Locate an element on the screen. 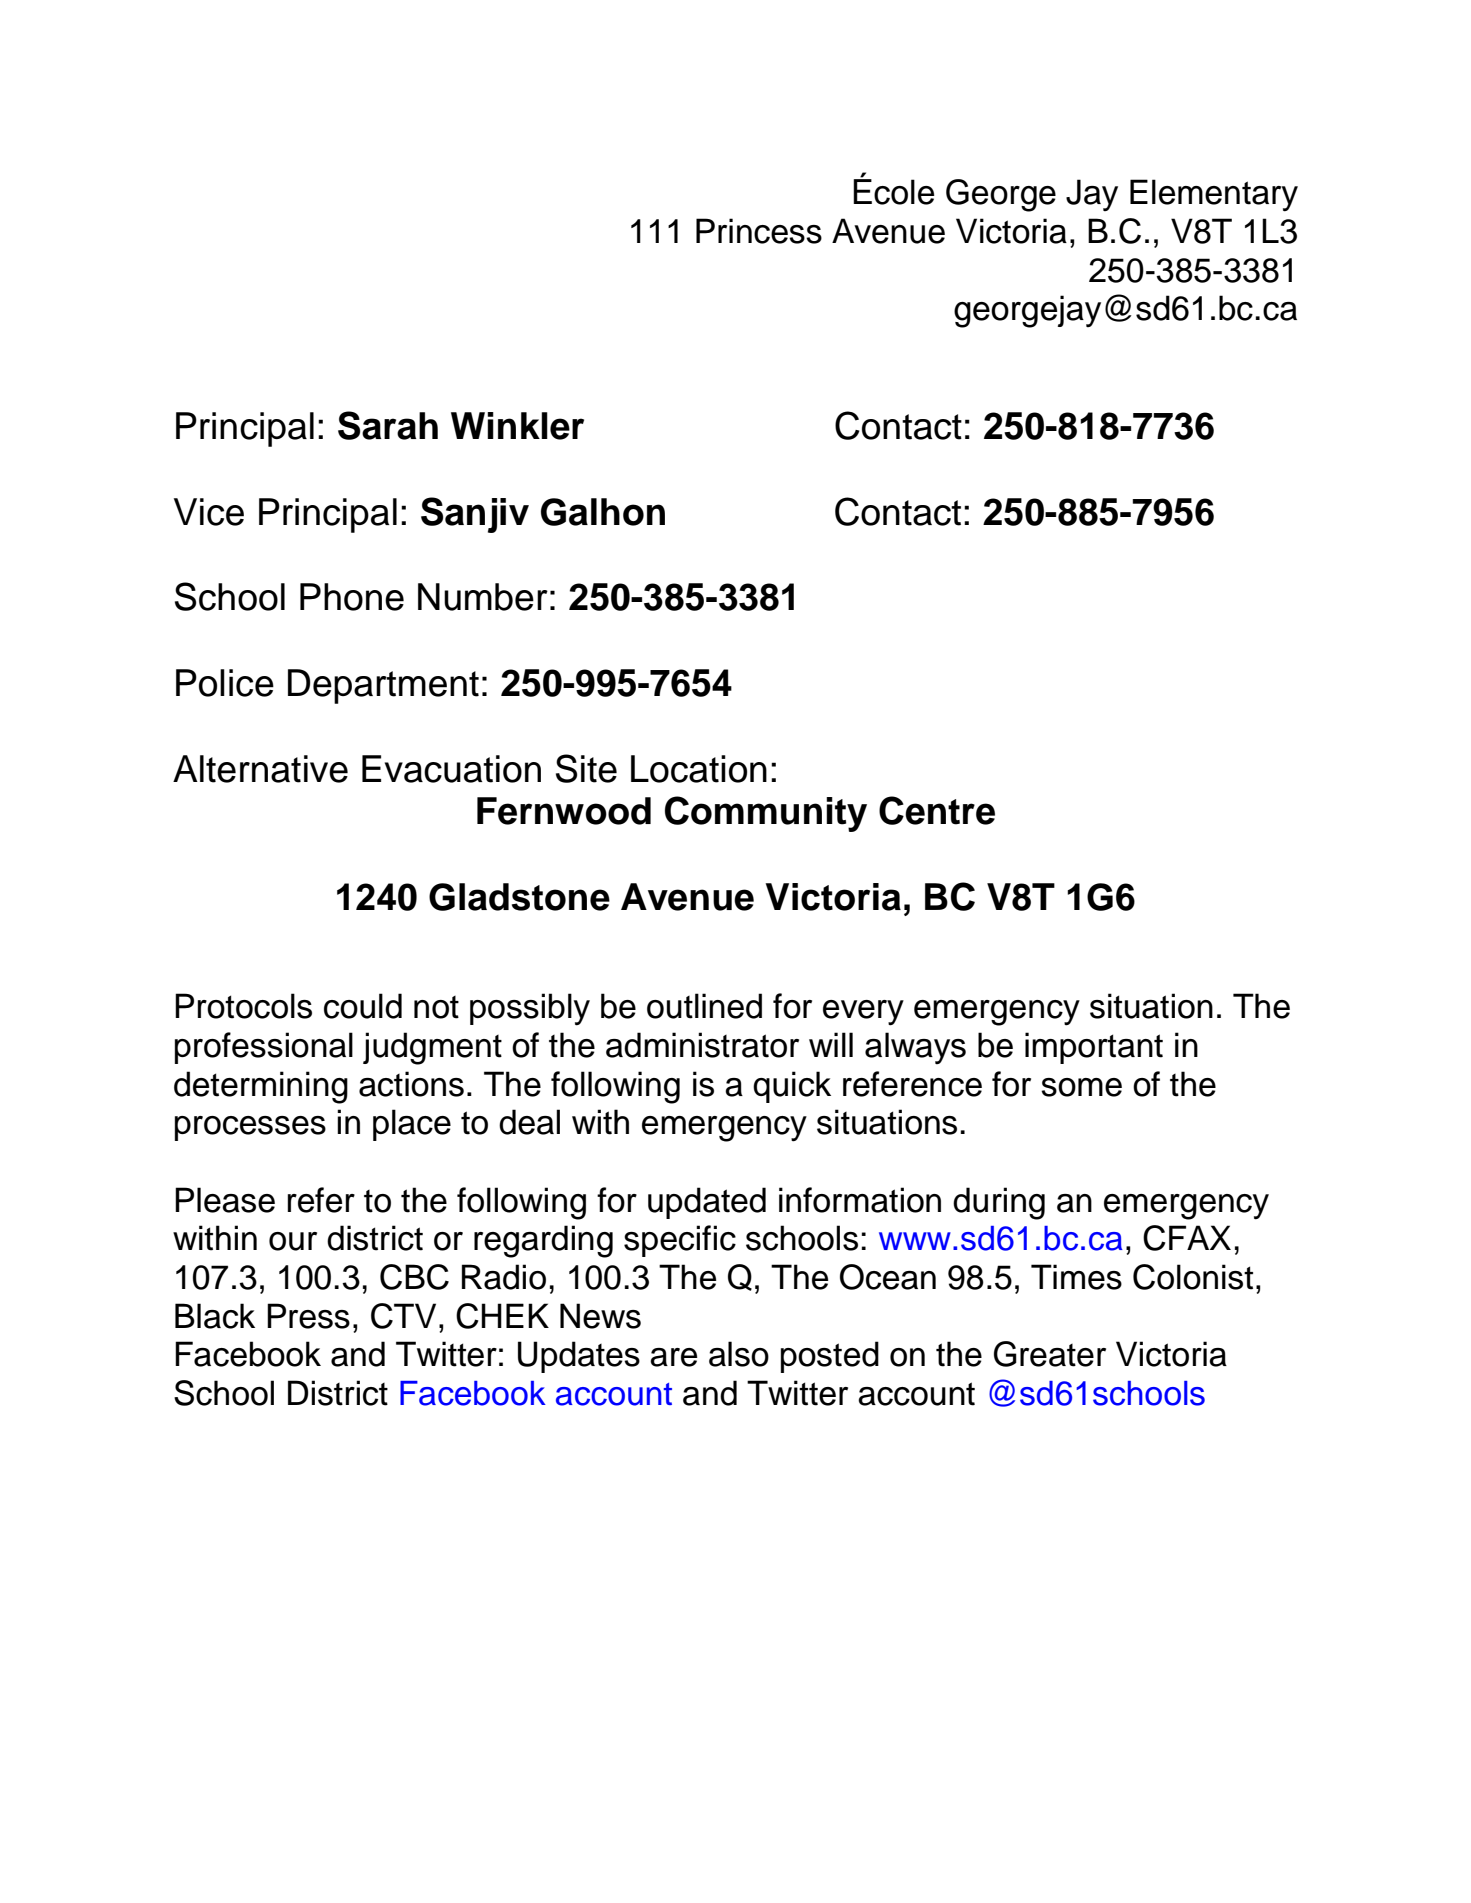 This screenshot has width=1471, height=1903. Phone is located at coordinates (352, 597).
